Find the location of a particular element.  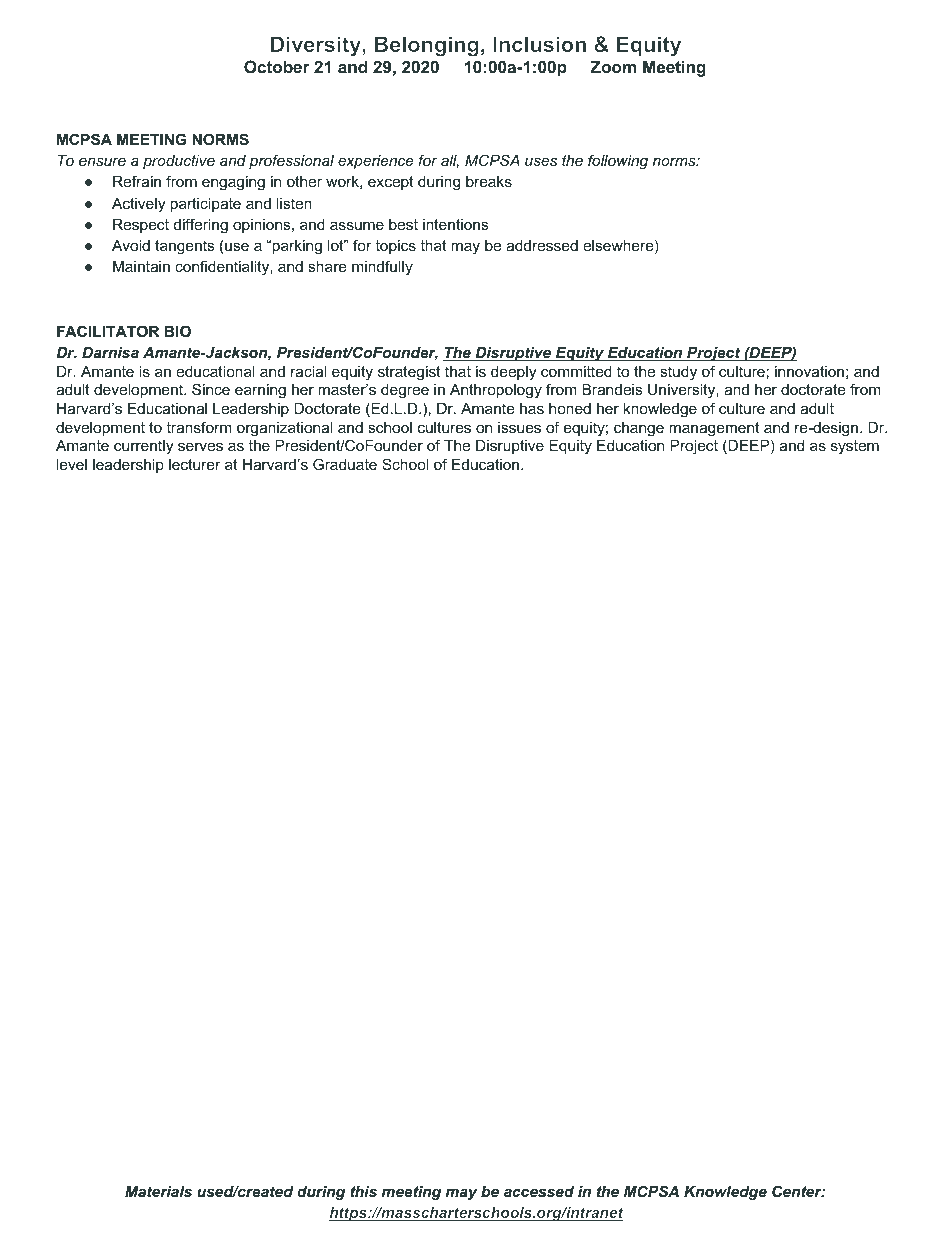

Graduate is located at coordinates (345, 464).
